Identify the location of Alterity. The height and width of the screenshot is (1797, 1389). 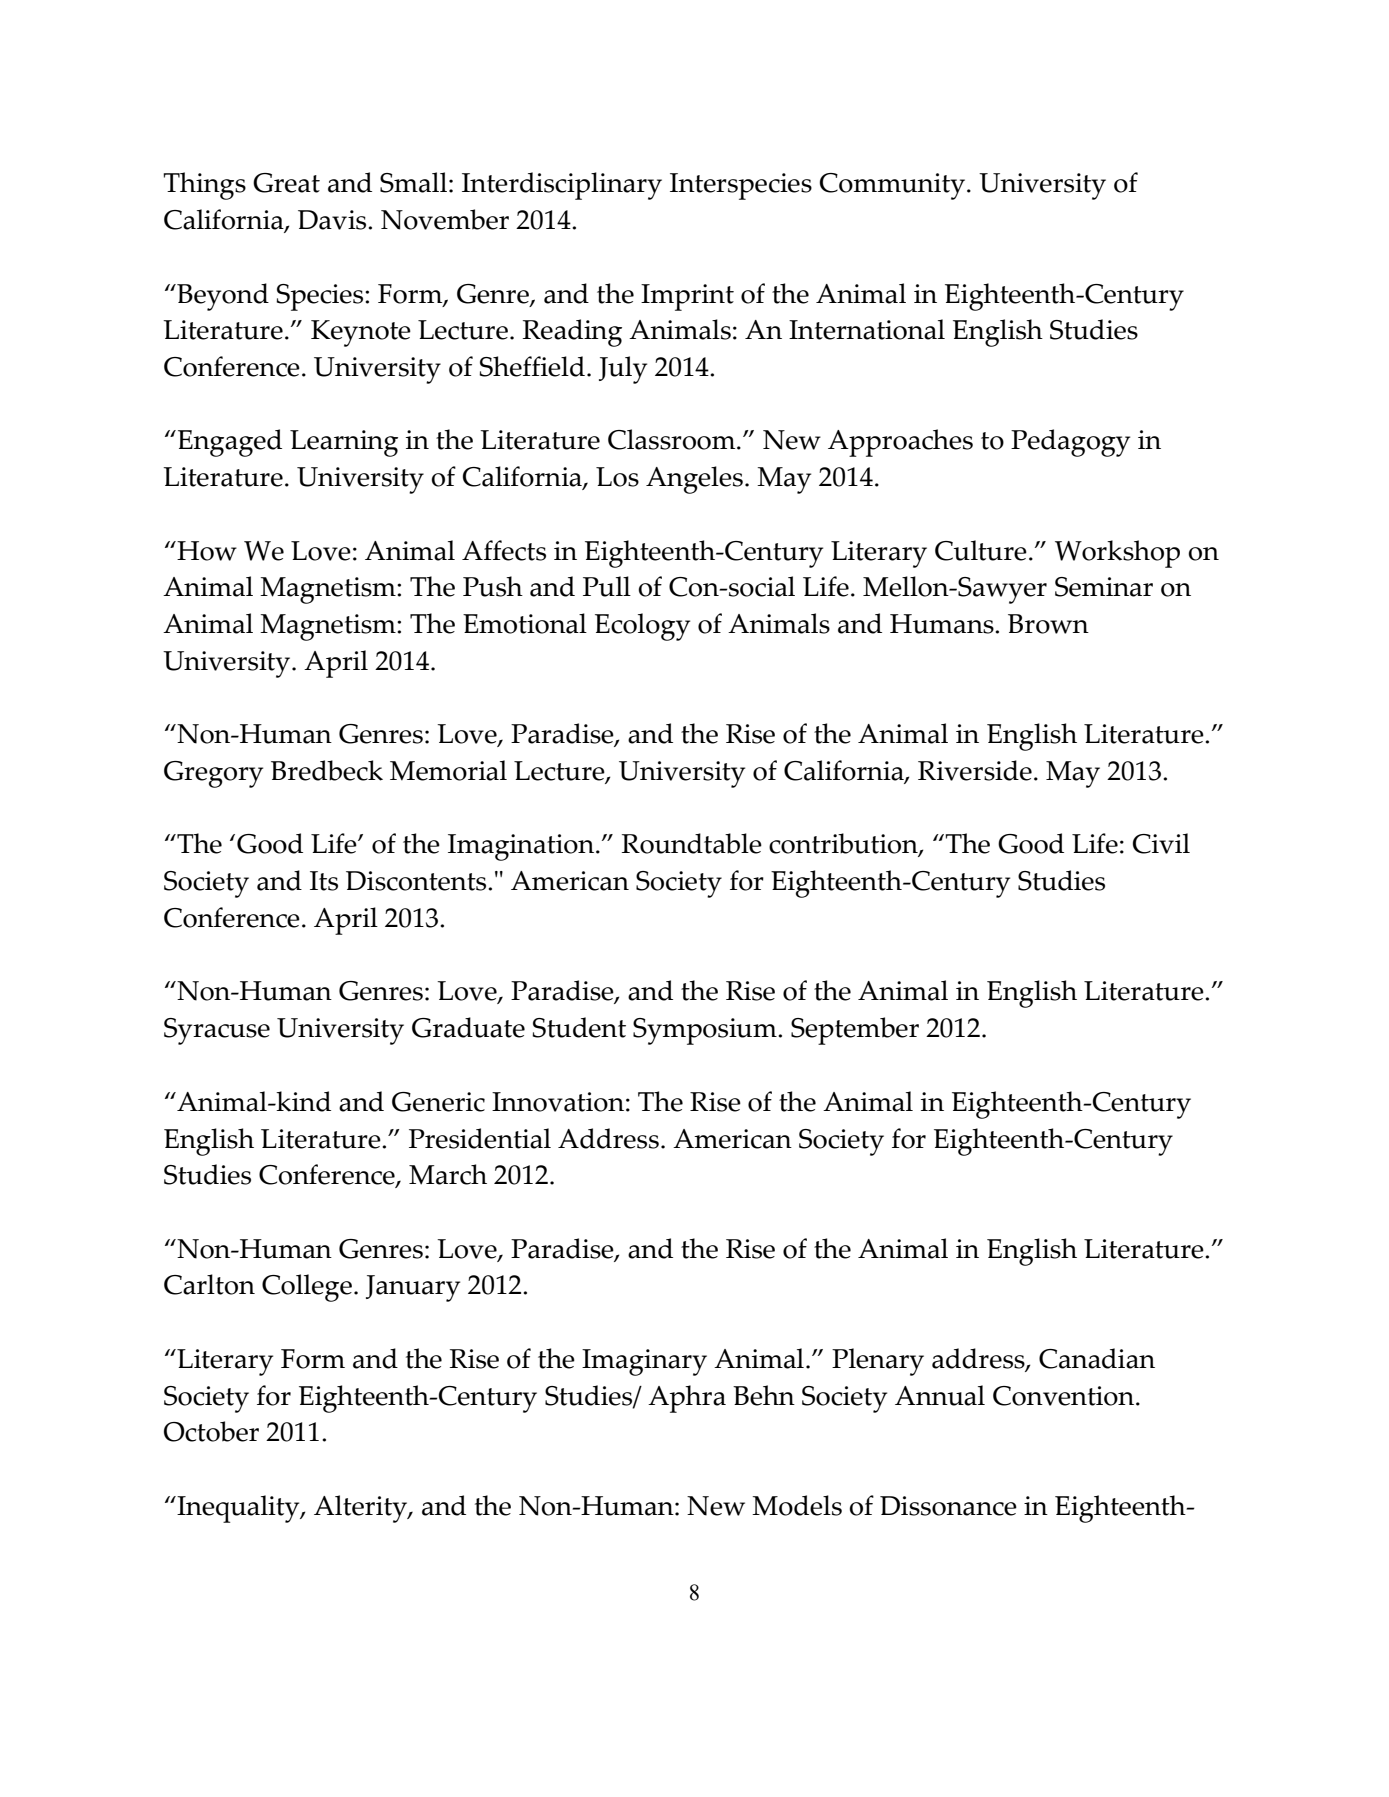
(361, 1509).
